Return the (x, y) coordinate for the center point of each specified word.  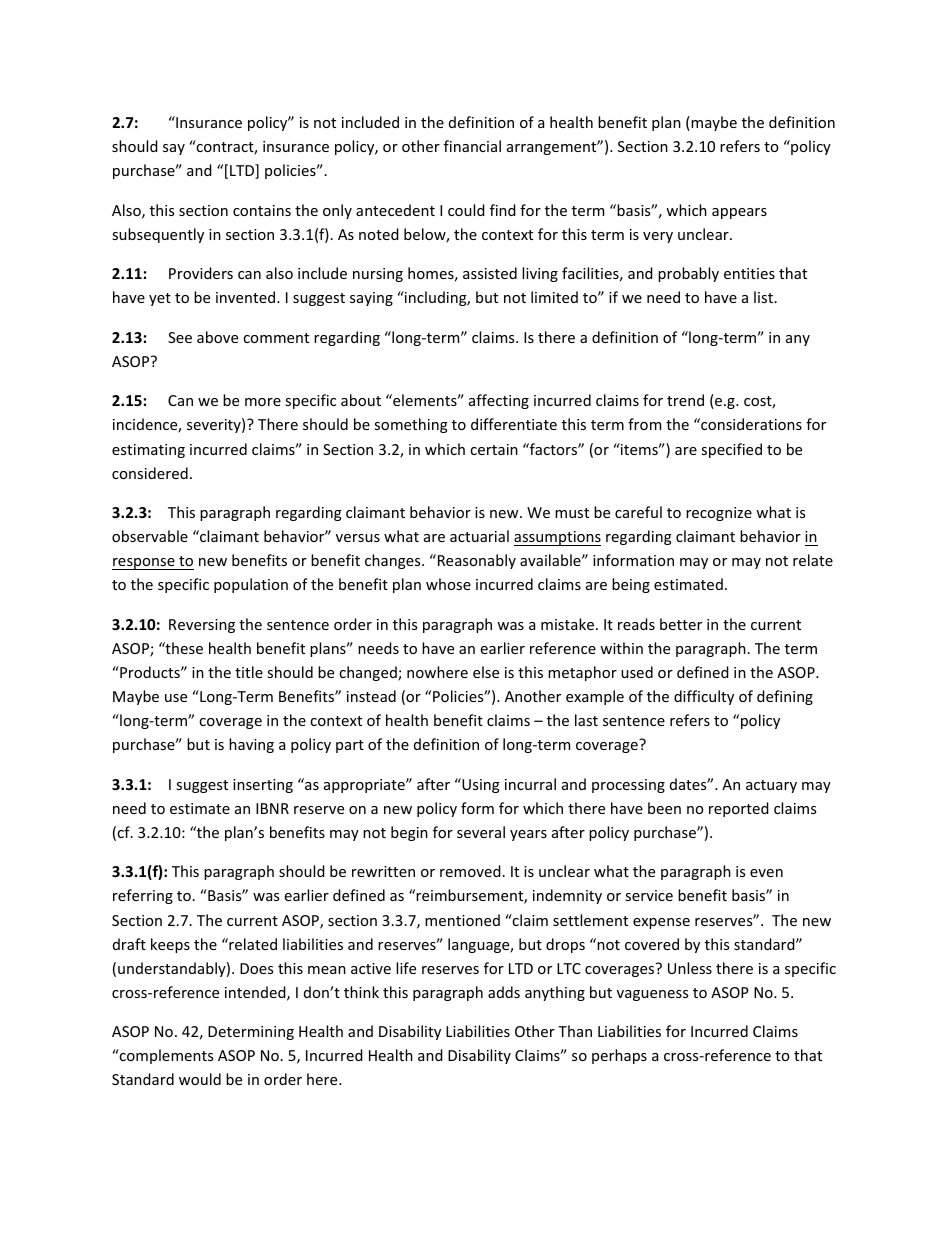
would (200, 1079)
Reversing (202, 626)
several (481, 832)
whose (448, 584)
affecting (499, 401)
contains (262, 210)
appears (739, 213)
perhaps (619, 1056)
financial (472, 146)
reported (739, 809)
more (263, 402)
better (681, 624)
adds (504, 992)
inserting (263, 786)
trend (685, 400)
